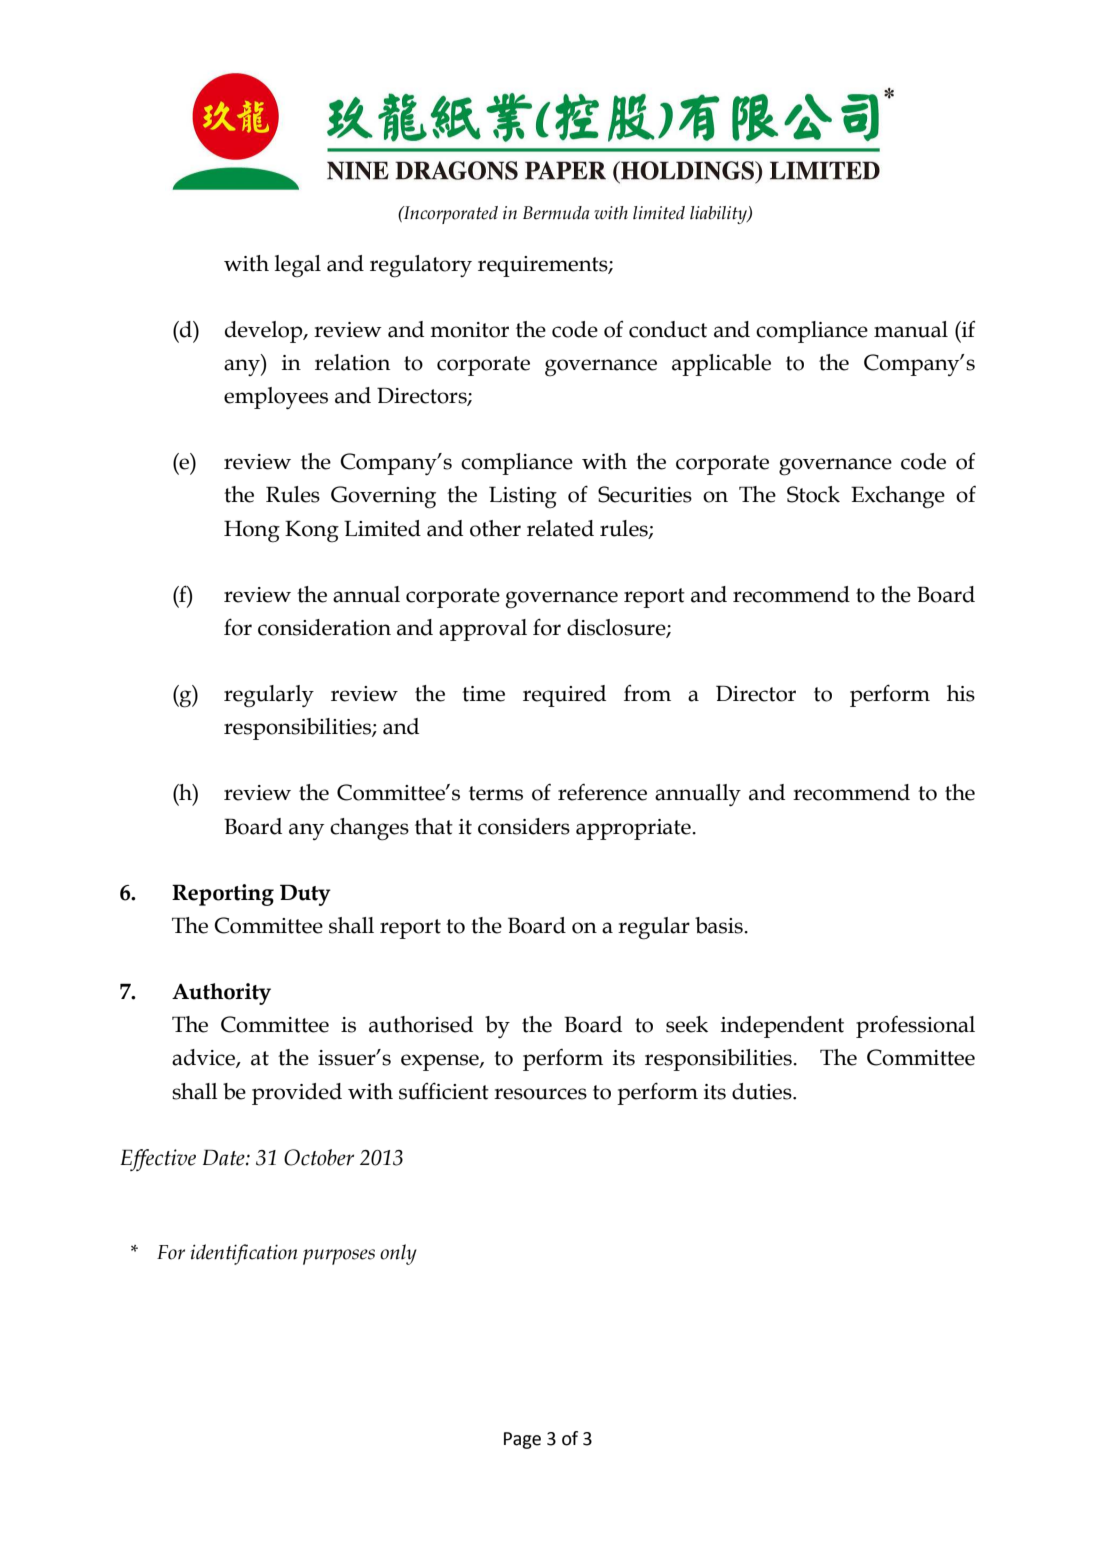  I want to click on Duty, so click(305, 895).
